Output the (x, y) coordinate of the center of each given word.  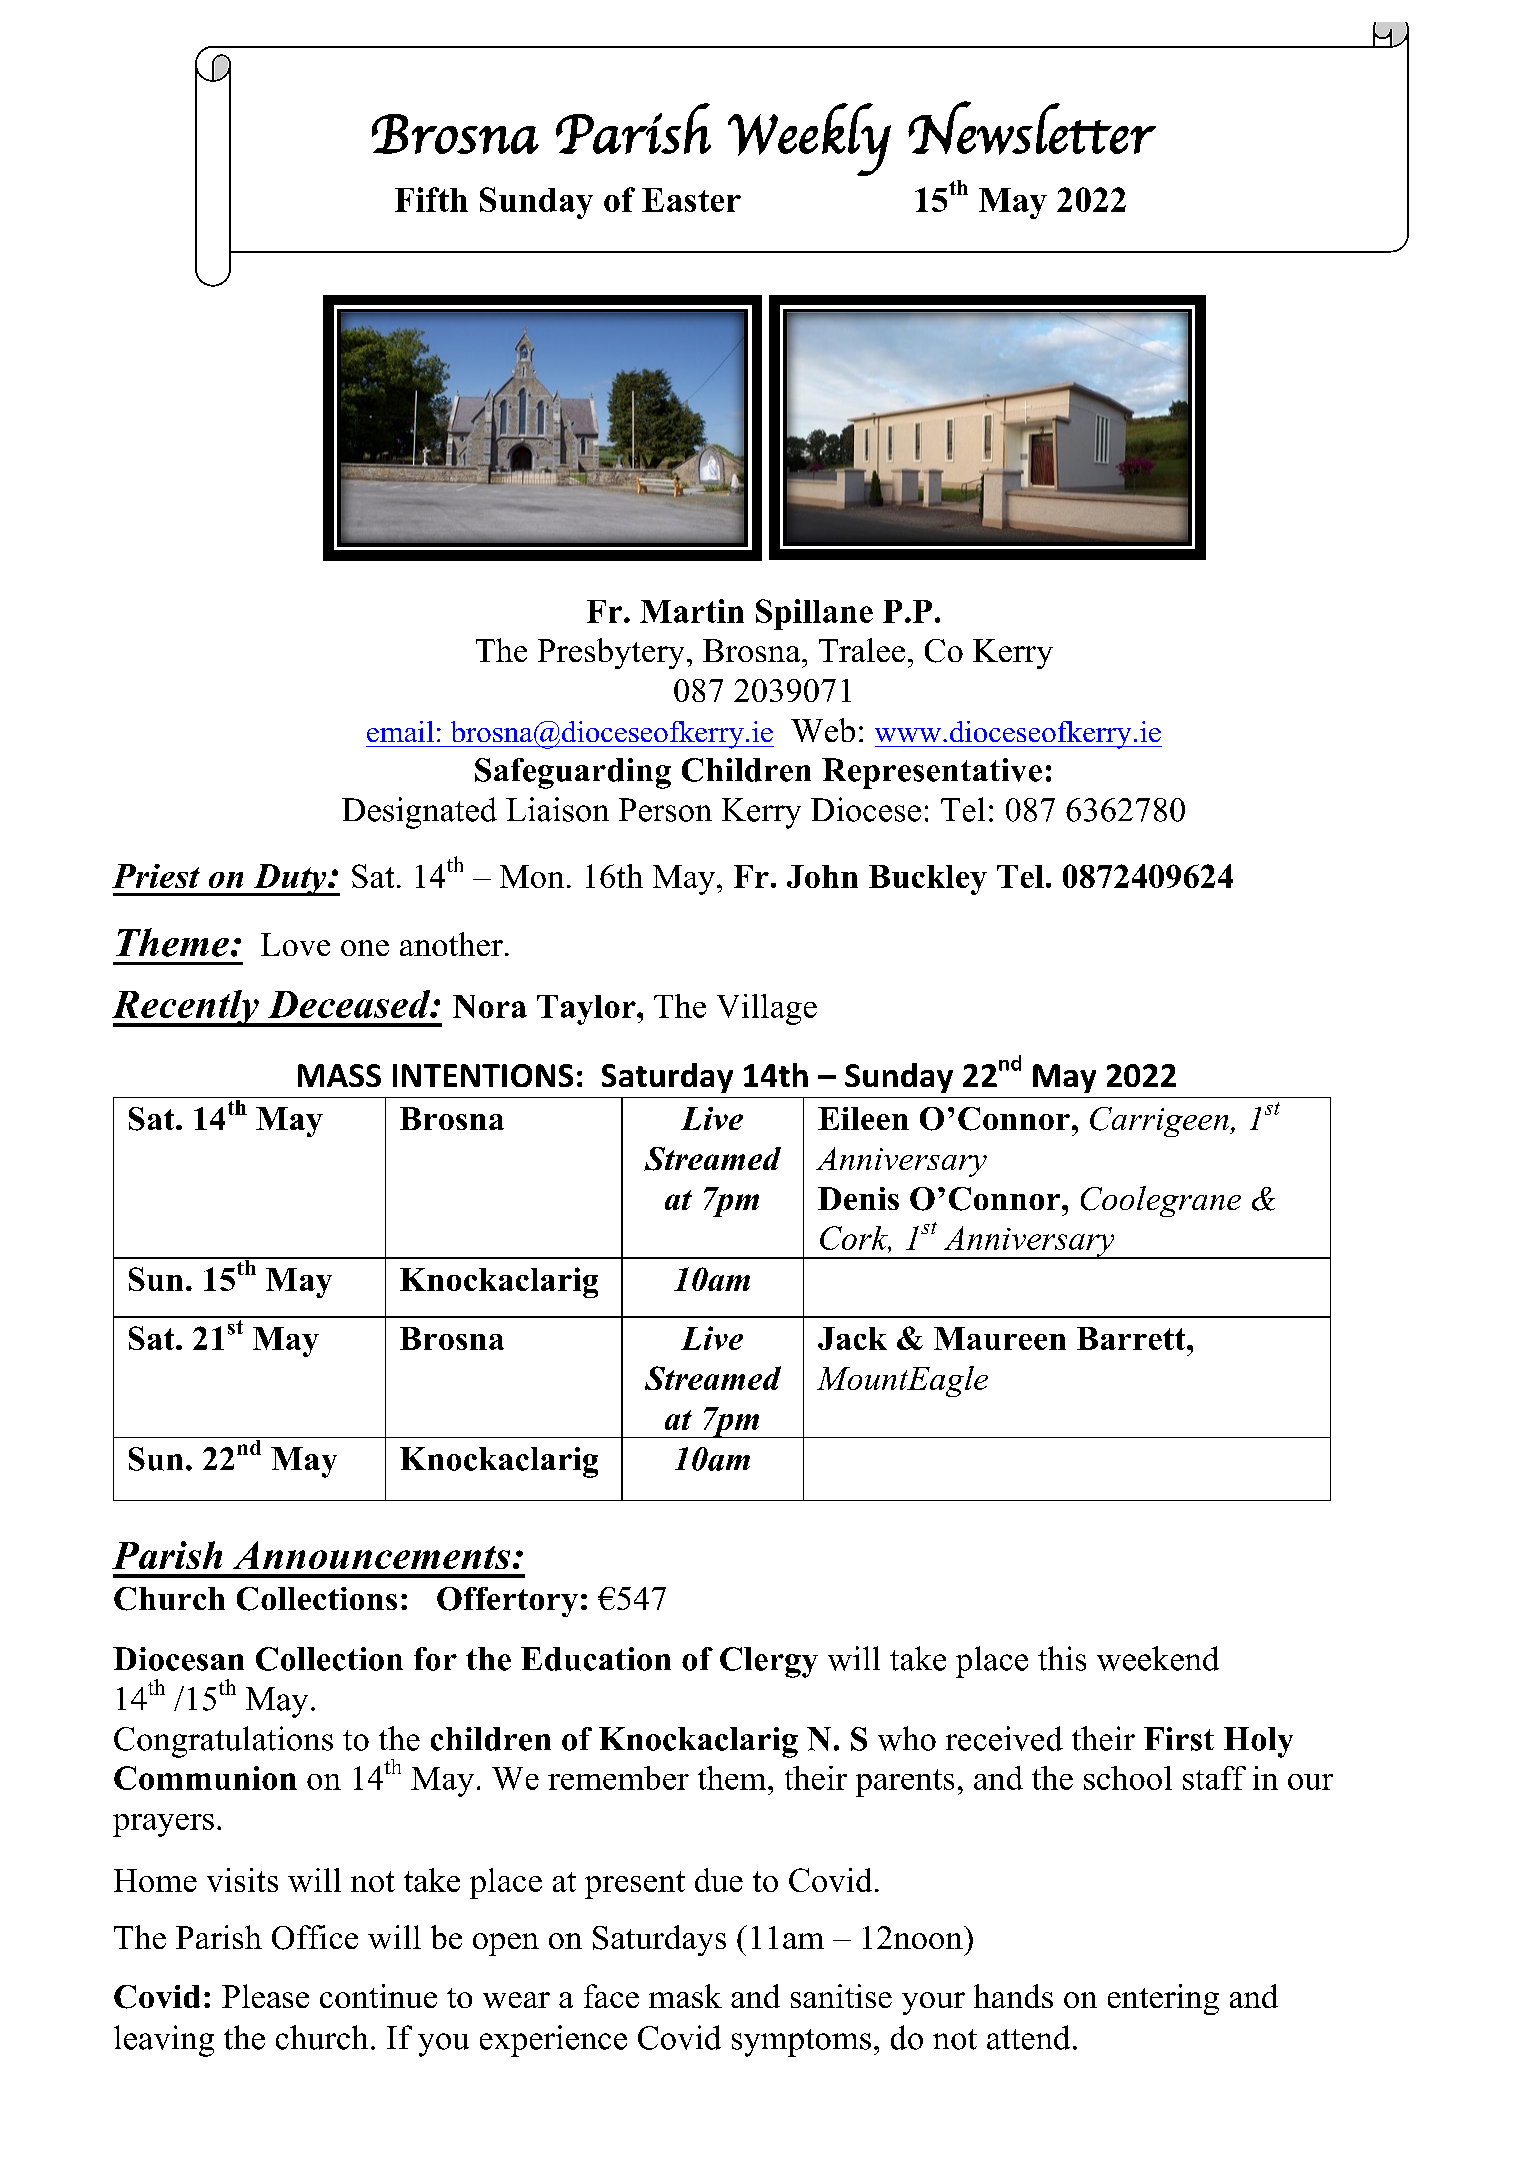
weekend (1158, 1658)
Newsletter (1032, 128)
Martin (692, 611)
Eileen (863, 1118)
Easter (691, 200)
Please (265, 1996)
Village (767, 1009)
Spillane (814, 614)
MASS (339, 1075)
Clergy (769, 1662)
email (400, 731)
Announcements (371, 1555)
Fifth (431, 199)
